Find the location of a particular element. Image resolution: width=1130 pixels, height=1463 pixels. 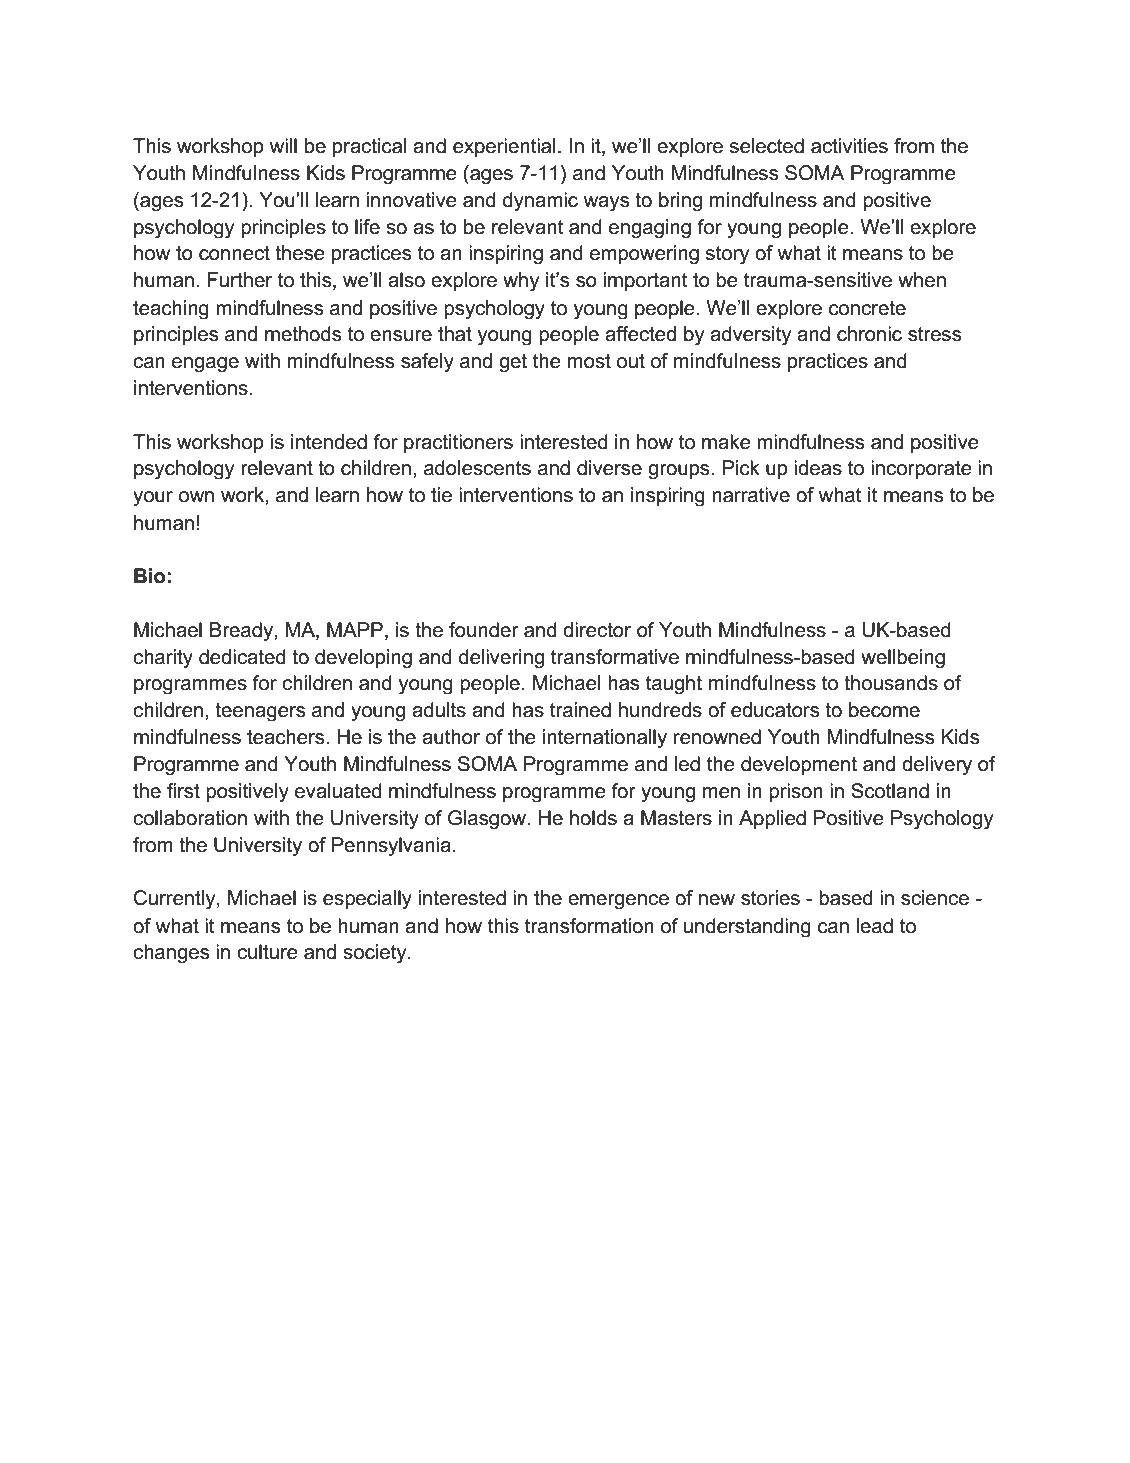

dedicated is located at coordinates (242, 657).
